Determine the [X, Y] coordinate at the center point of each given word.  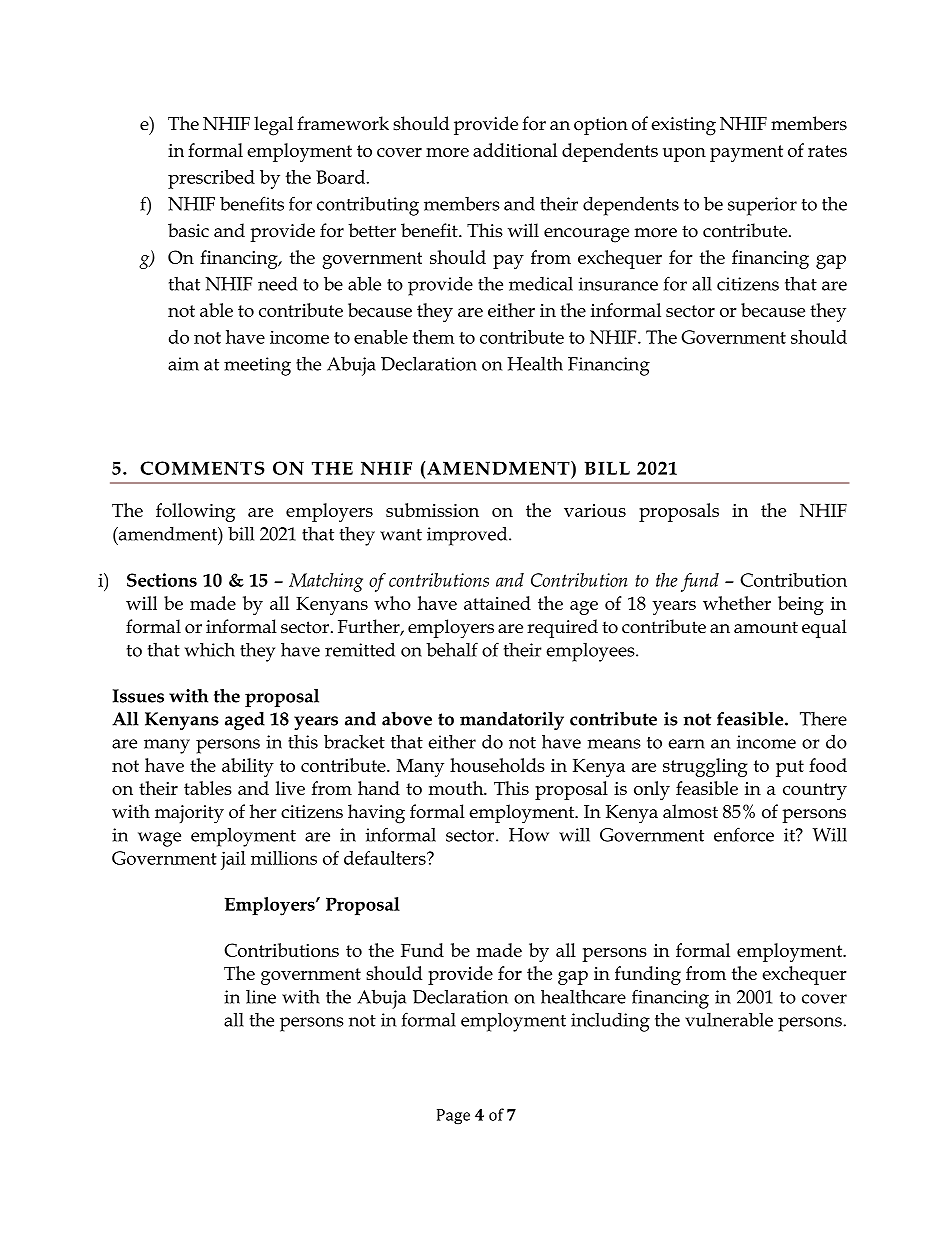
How [529, 835]
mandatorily [512, 721]
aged [245, 721]
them [434, 337]
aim [183, 364]
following [195, 512]
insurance [618, 284]
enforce [744, 834]
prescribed [211, 179]
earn [686, 744]
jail [233, 860]
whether [737, 603]
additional [515, 150]
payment [746, 153]
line [261, 997]
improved [468, 536]
